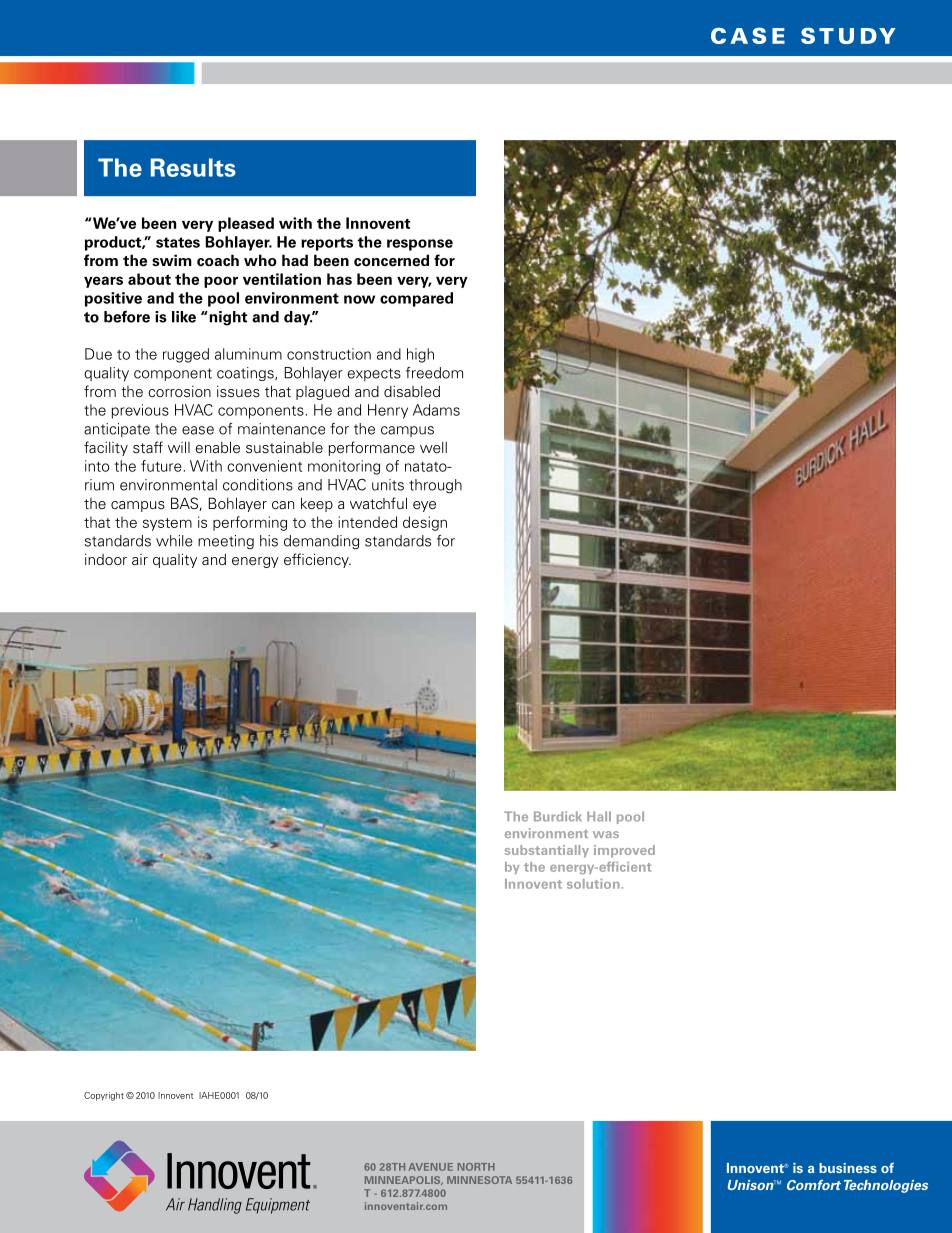 This image has width=952, height=1233. I want to click on design, so click(425, 523).
